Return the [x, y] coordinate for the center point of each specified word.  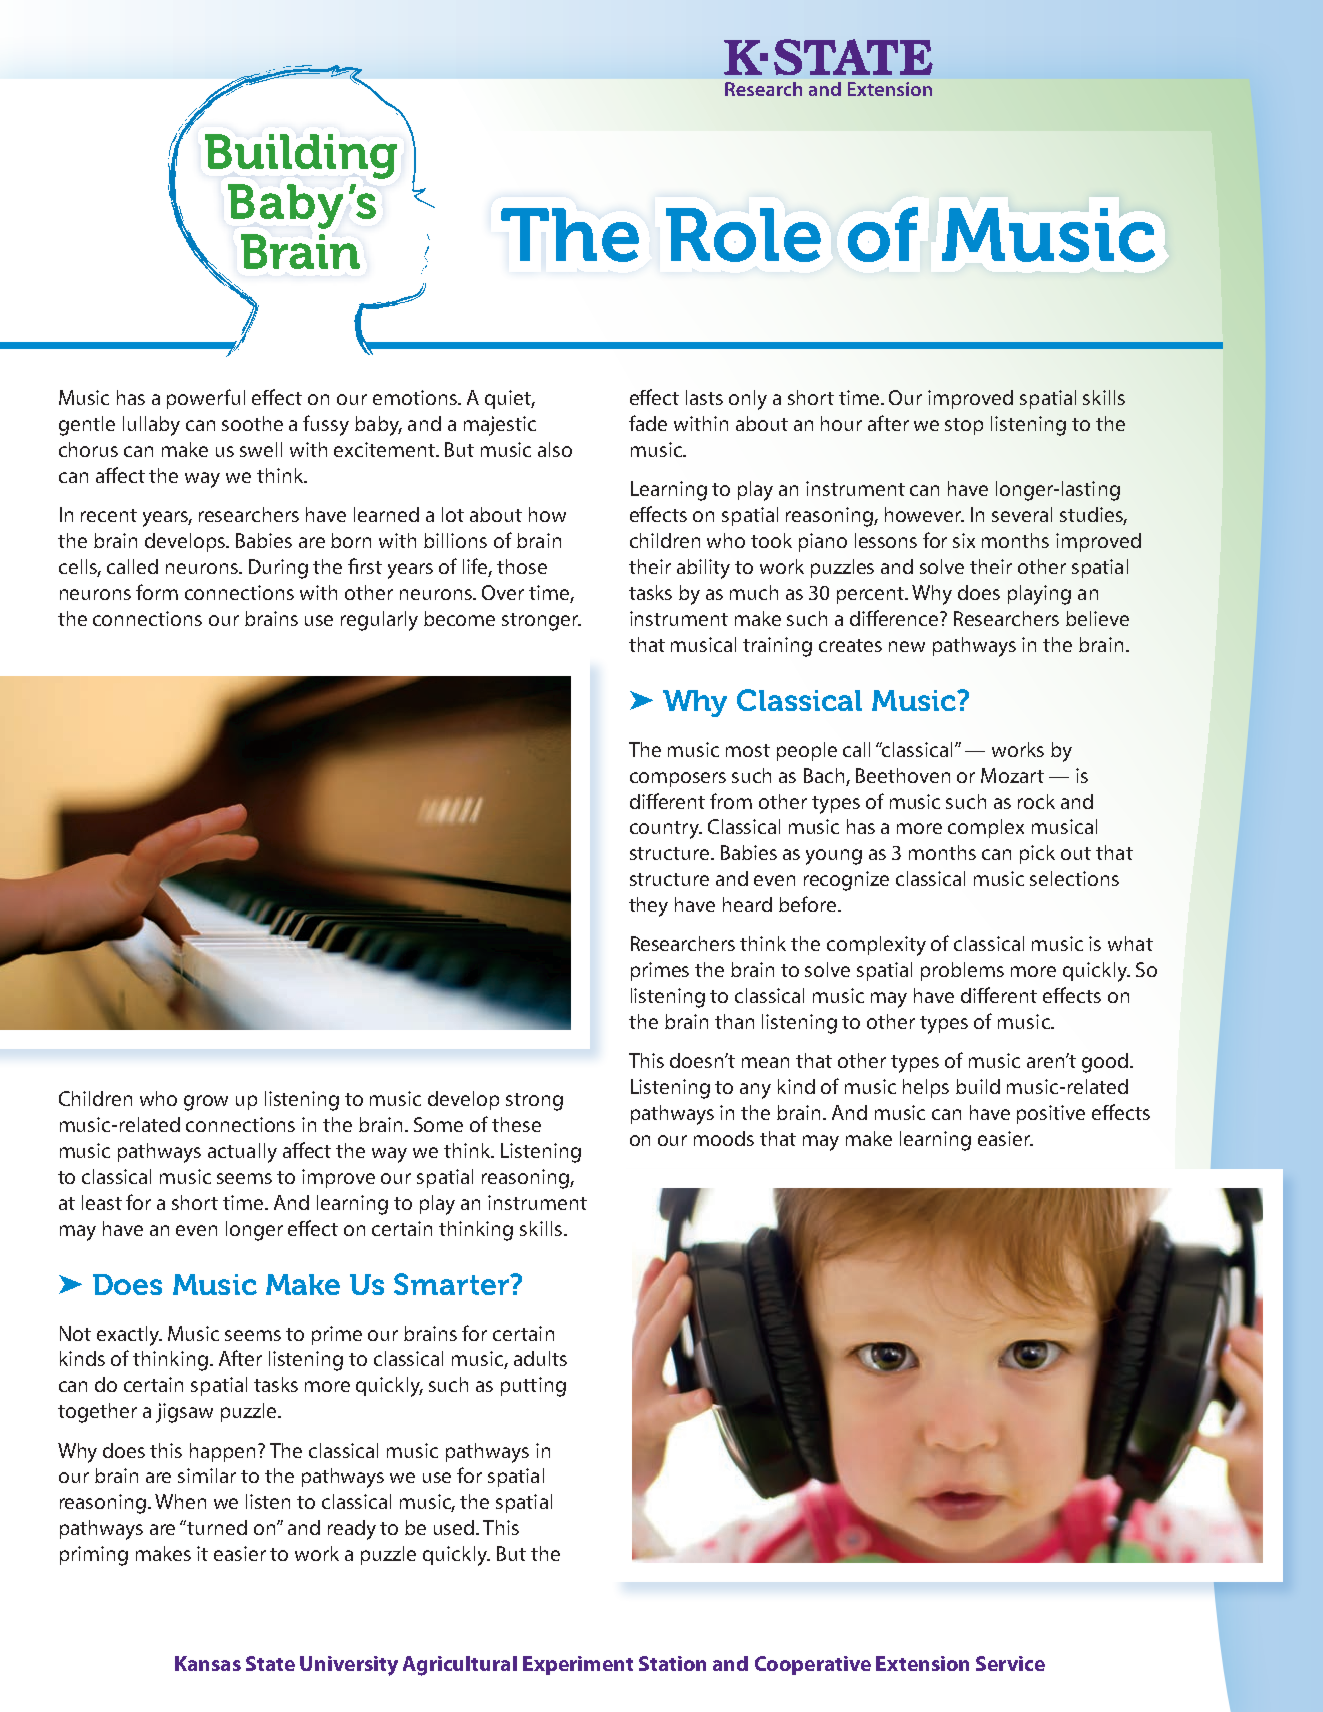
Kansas [208, 1663]
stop [964, 426]
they [648, 907]
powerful [206, 399]
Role [743, 235]
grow [206, 1103]
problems [962, 971]
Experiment [578, 1665]
